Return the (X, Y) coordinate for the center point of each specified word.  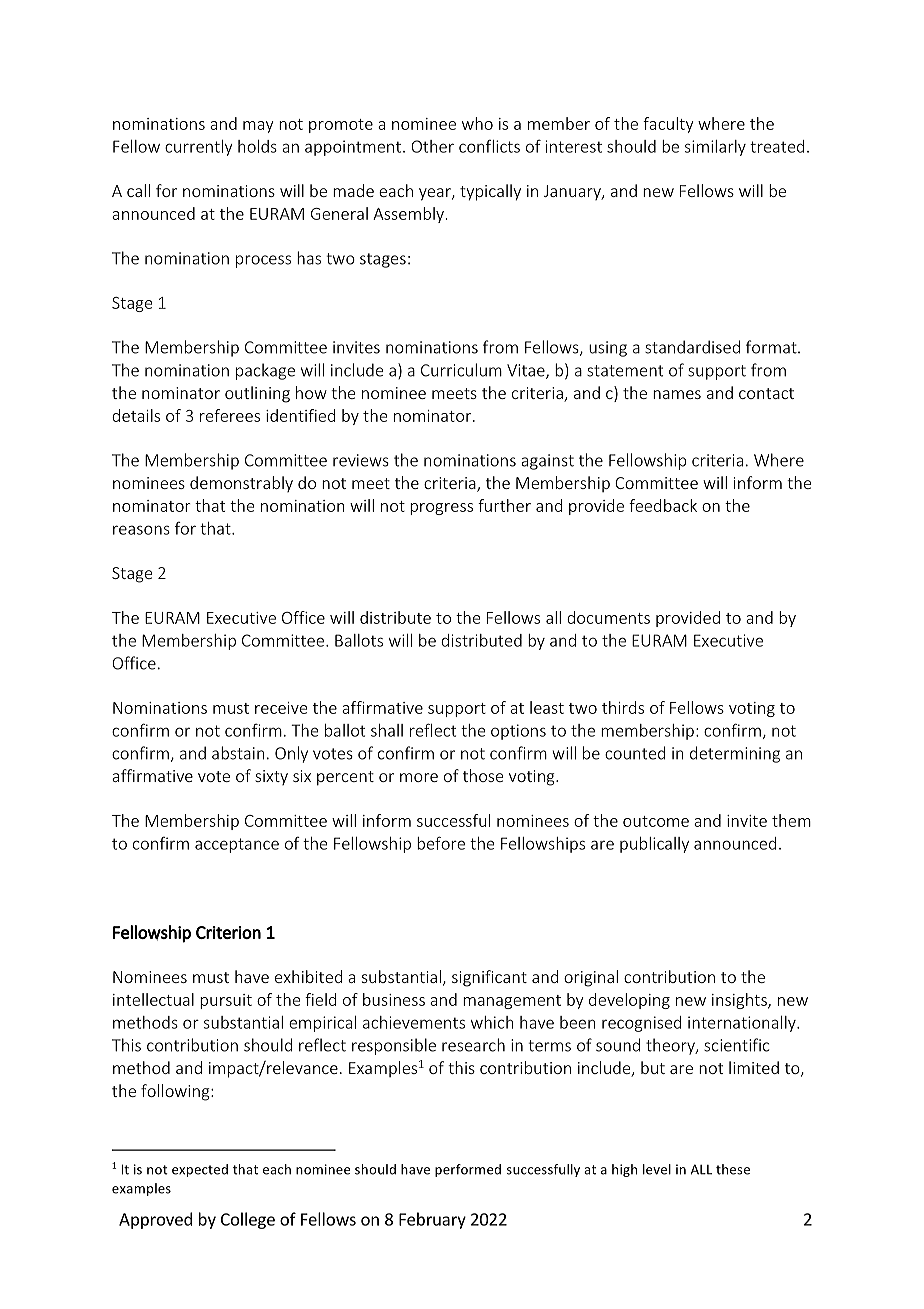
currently (199, 148)
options (518, 732)
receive (281, 708)
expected (200, 1170)
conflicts (489, 146)
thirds (623, 707)
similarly (715, 148)
